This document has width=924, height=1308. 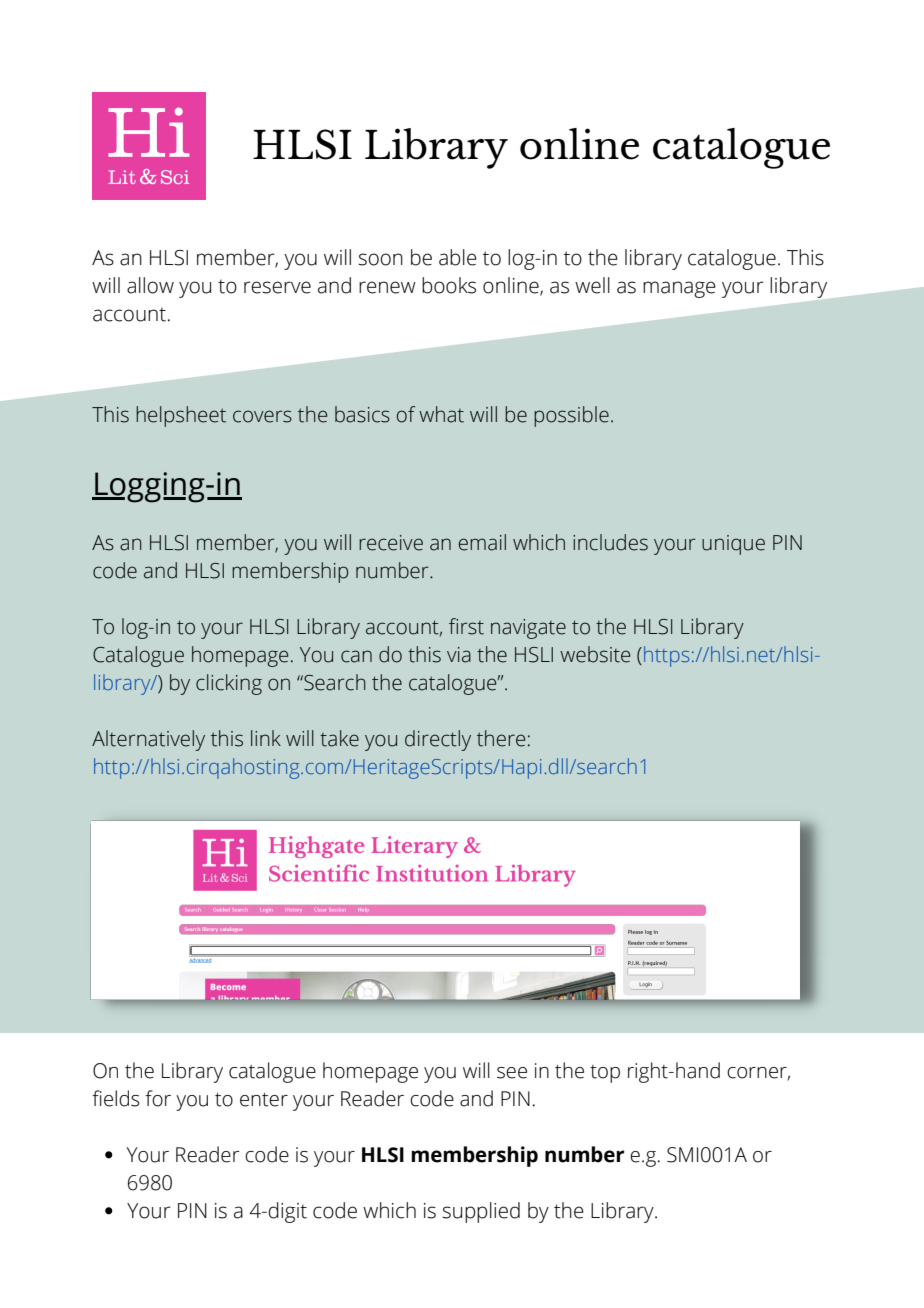 I want to click on enter, so click(x=264, y=1100).
